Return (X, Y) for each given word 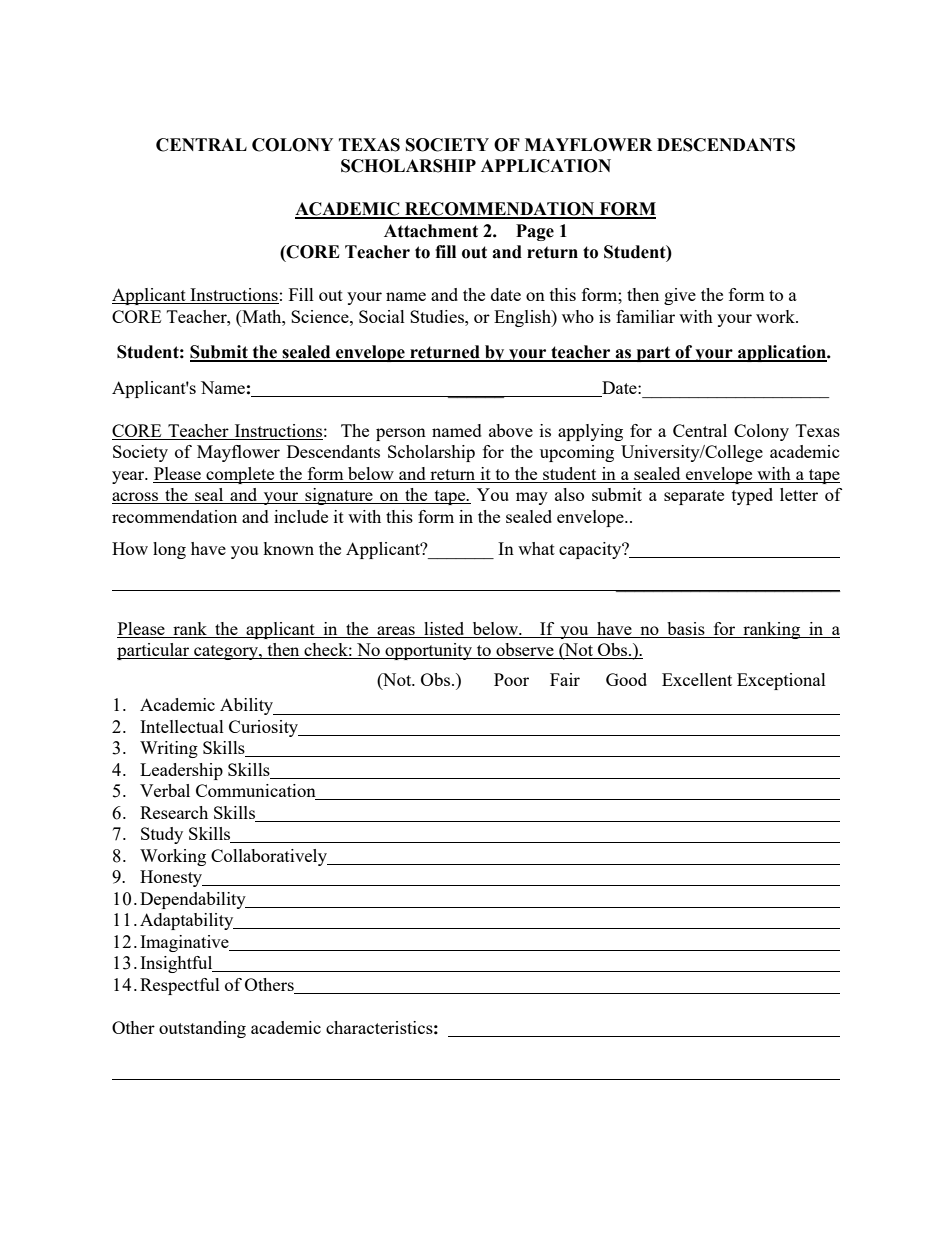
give (680, 296)
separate (694, 497)
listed (444, 628)
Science (321, 316)
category (226, 652)
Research (174, 812)
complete (240, 475)
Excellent (697, 679)
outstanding (202, 1029)
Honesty (172, 878)
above (511, 430)
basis (686, 628)
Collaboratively (270, 857)
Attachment (431, 231)
